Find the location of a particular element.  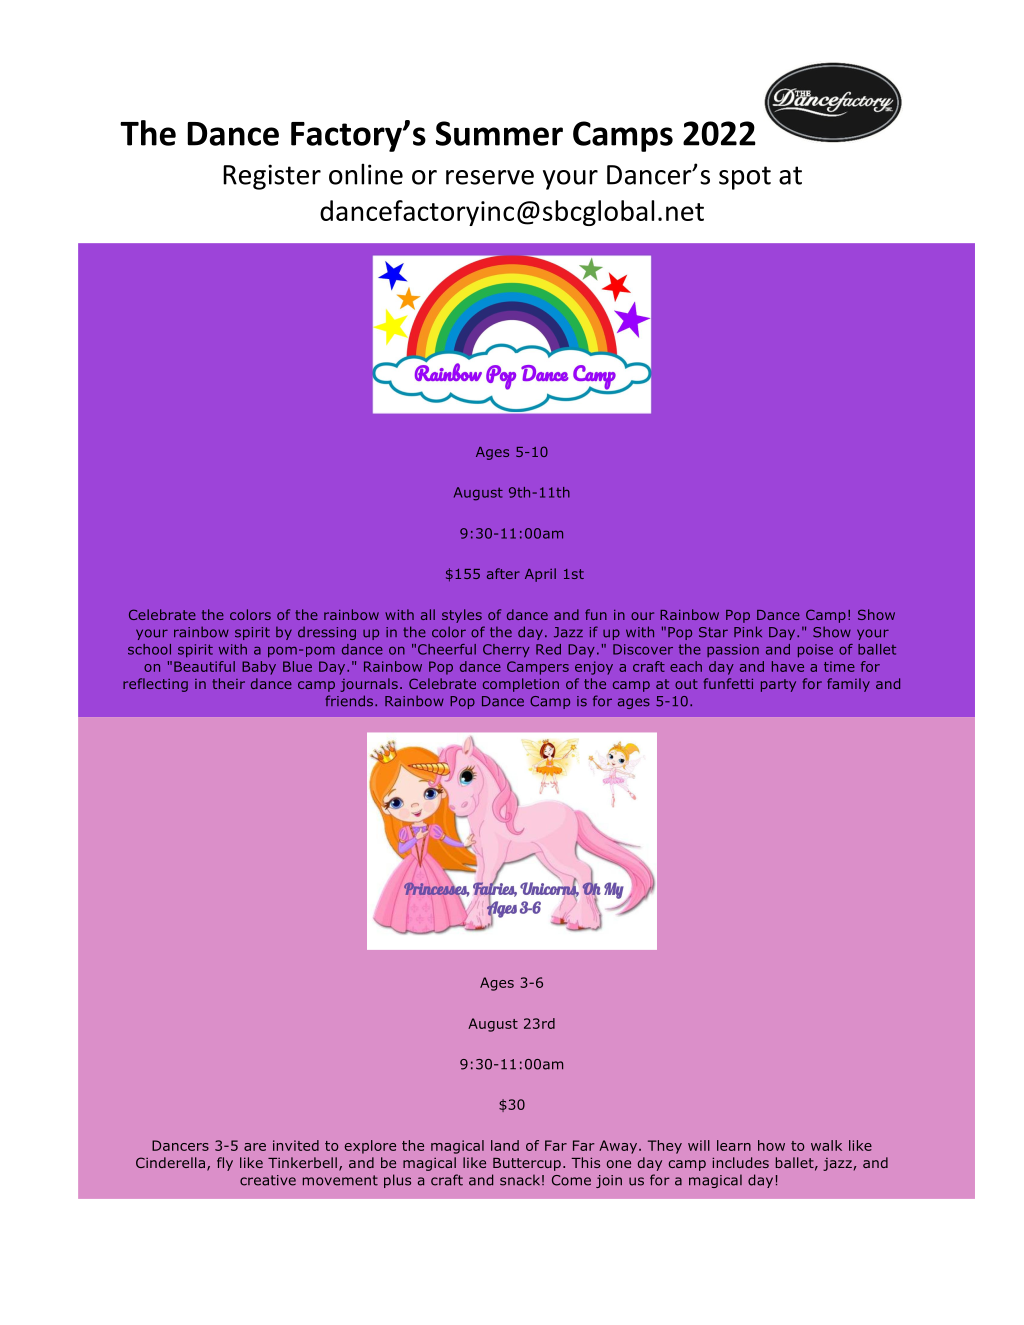

spot is located at coordinates (745, 178).
